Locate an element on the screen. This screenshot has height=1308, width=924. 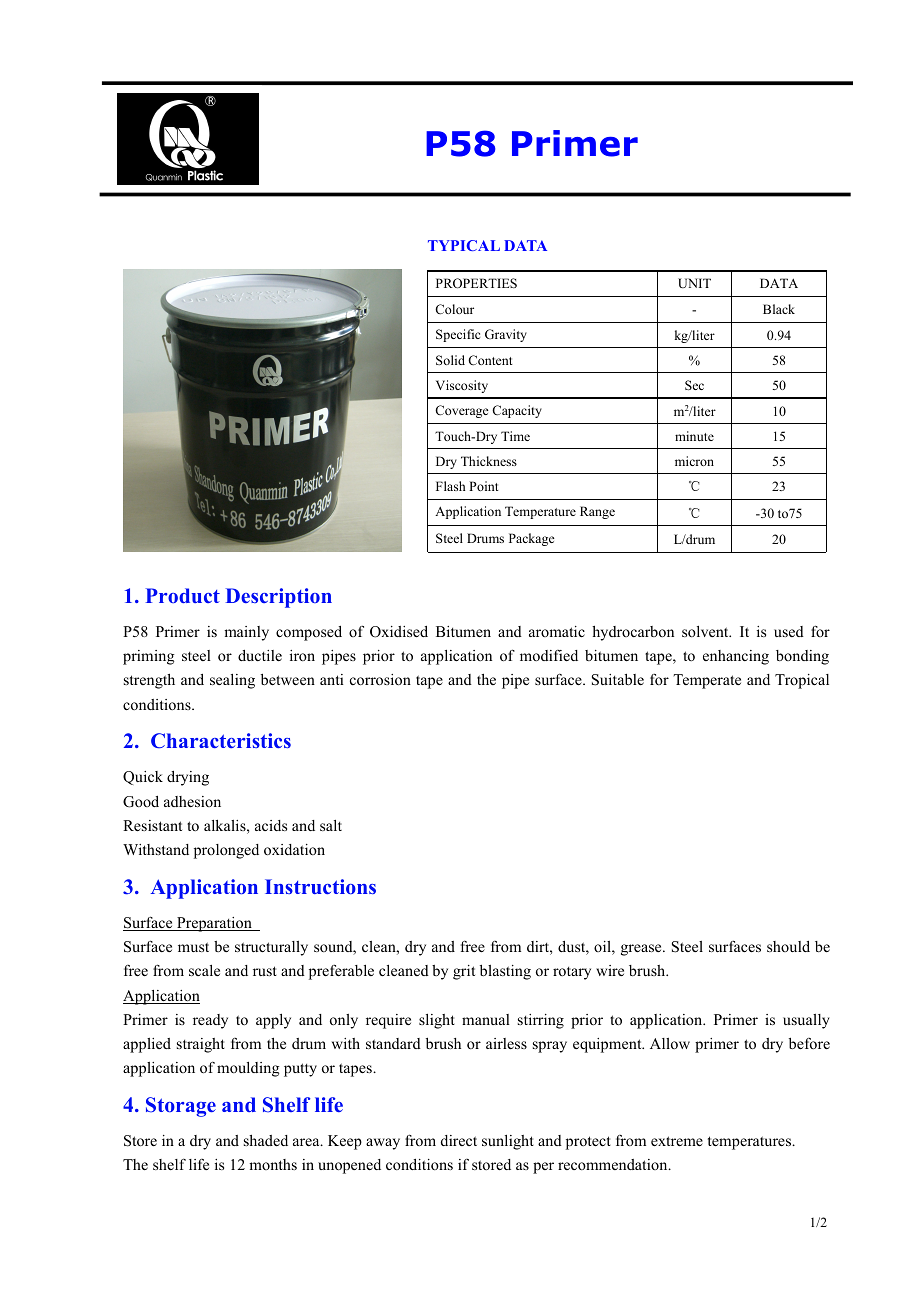
grit is located at coordinates (464, 972).
